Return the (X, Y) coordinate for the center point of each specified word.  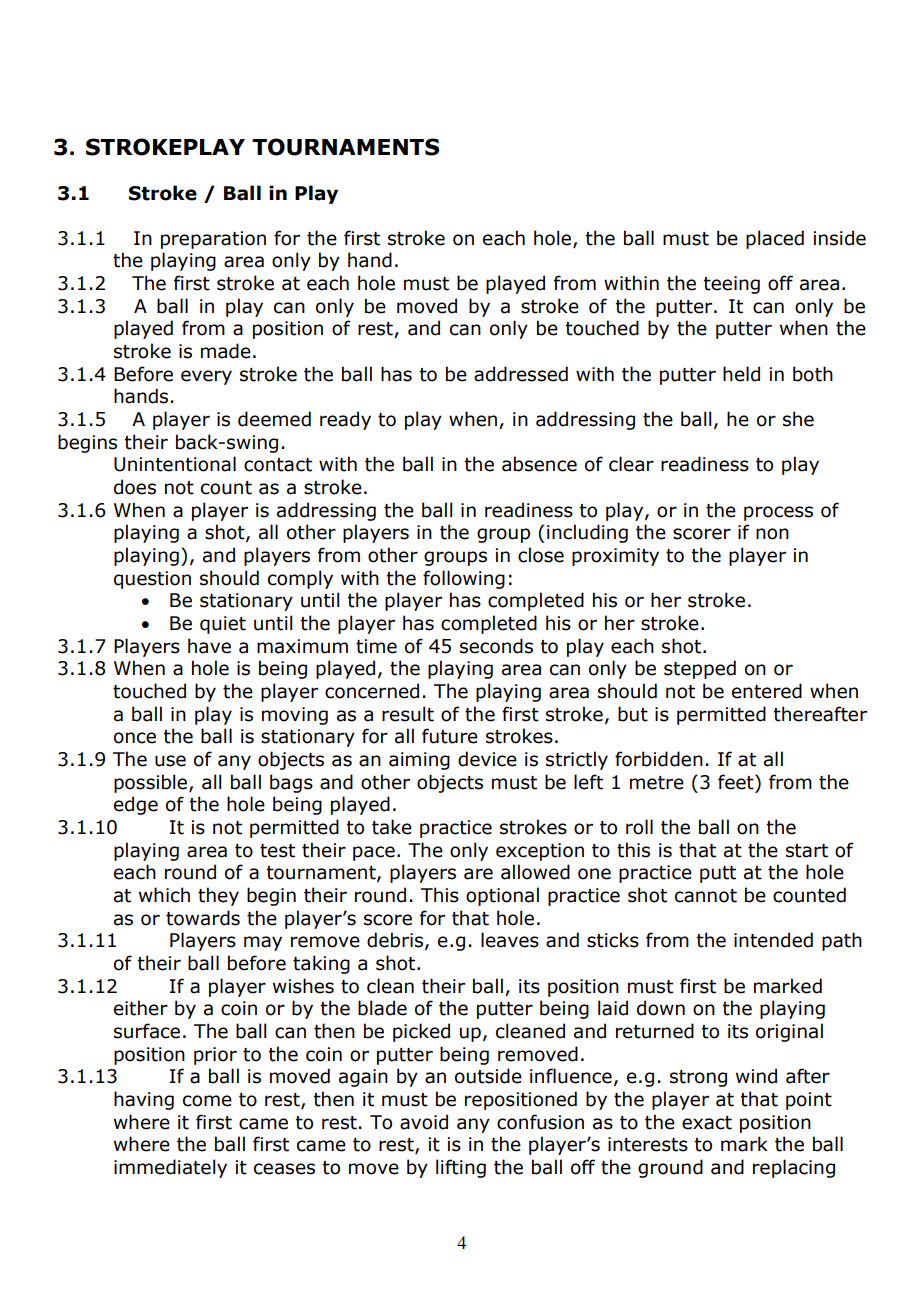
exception (540, 852)
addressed (521, 374)
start (807, 851)
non (772, 534)
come (207, 1101)
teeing (731, 285)
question (152, 580)
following (464, 579)
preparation (213, 240)
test (277, 851)
